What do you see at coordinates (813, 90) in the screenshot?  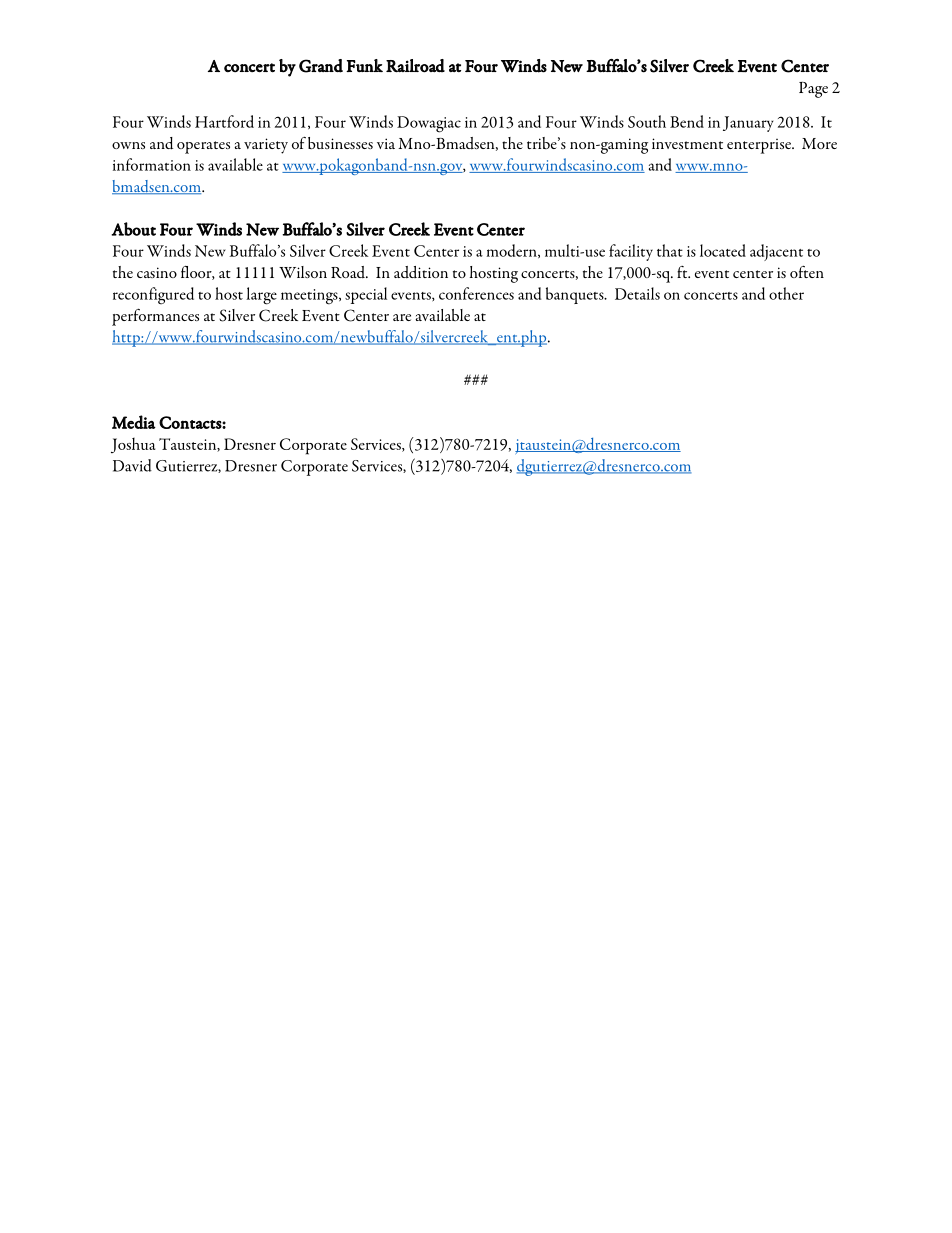 I see `Page` at bounding box center [813, 90].
